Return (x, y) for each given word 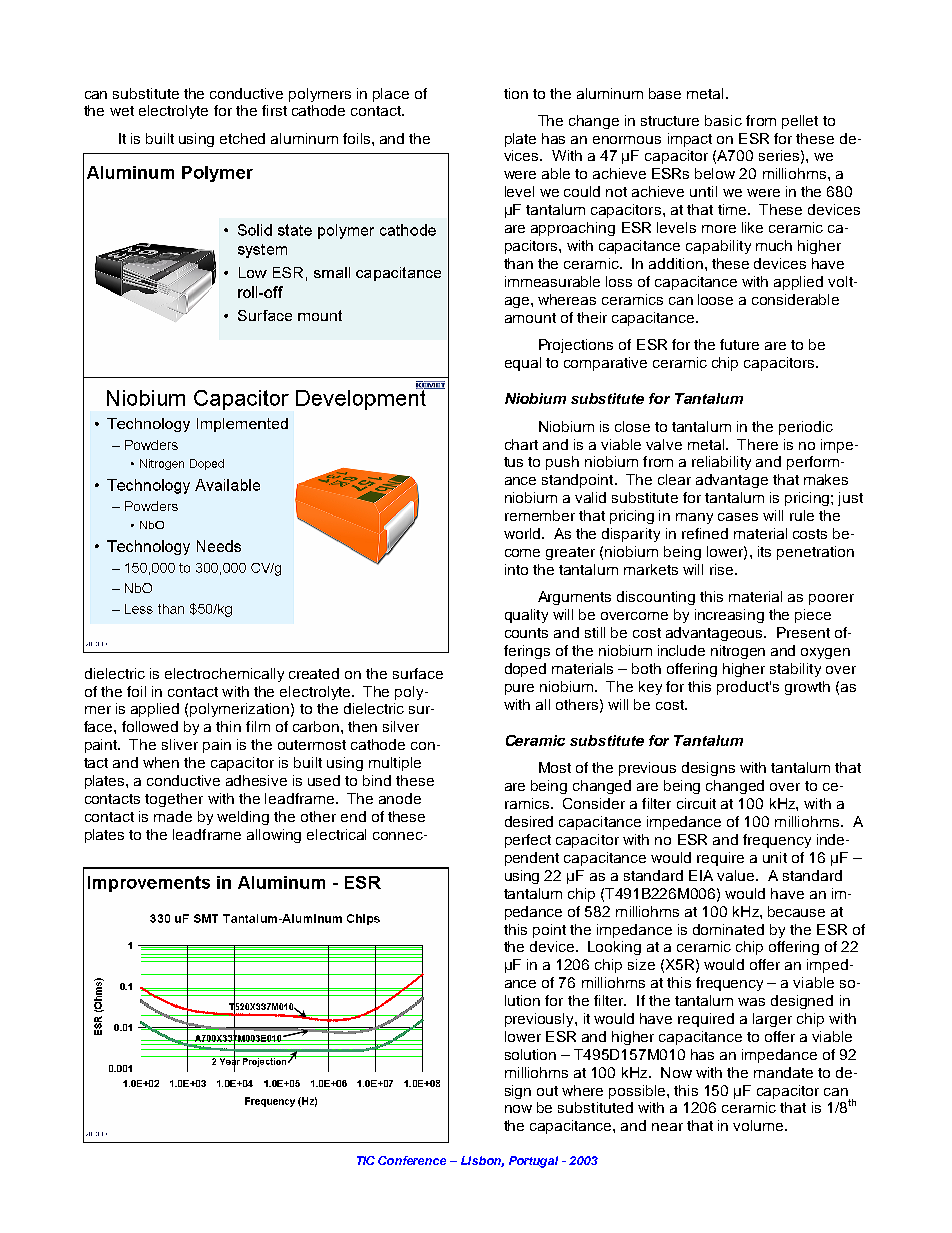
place (391, 95)
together (174, 800)
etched (242, 138)
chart (521, 444)
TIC (366, 1160)
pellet (800, 122)
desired (529, 821)
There (757, 444)
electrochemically (224, 675)
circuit (696, 803)
